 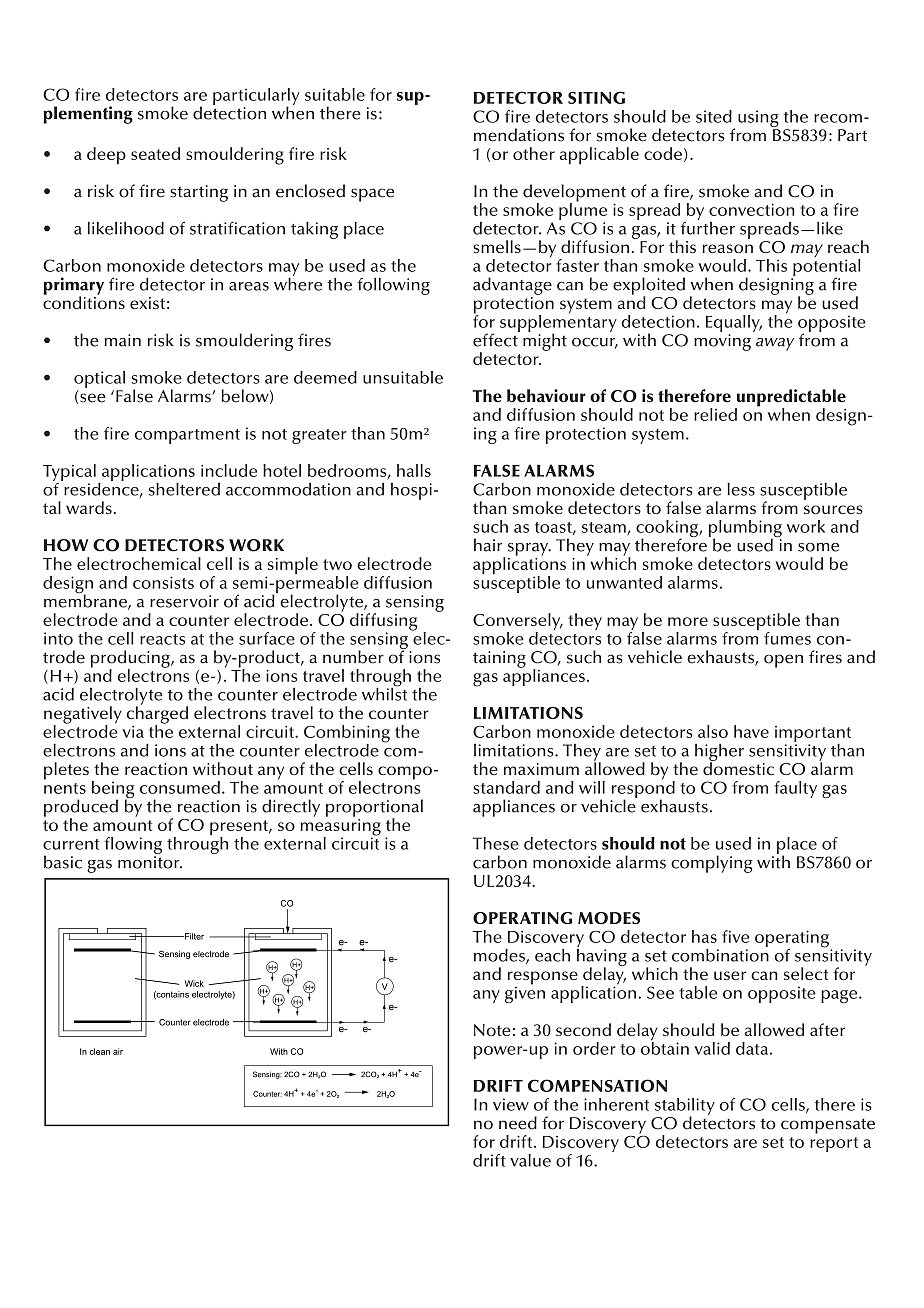 What do you see at coordinates (738, 767) in the image?
I see `domestic` at bounding box center [738, 767].
